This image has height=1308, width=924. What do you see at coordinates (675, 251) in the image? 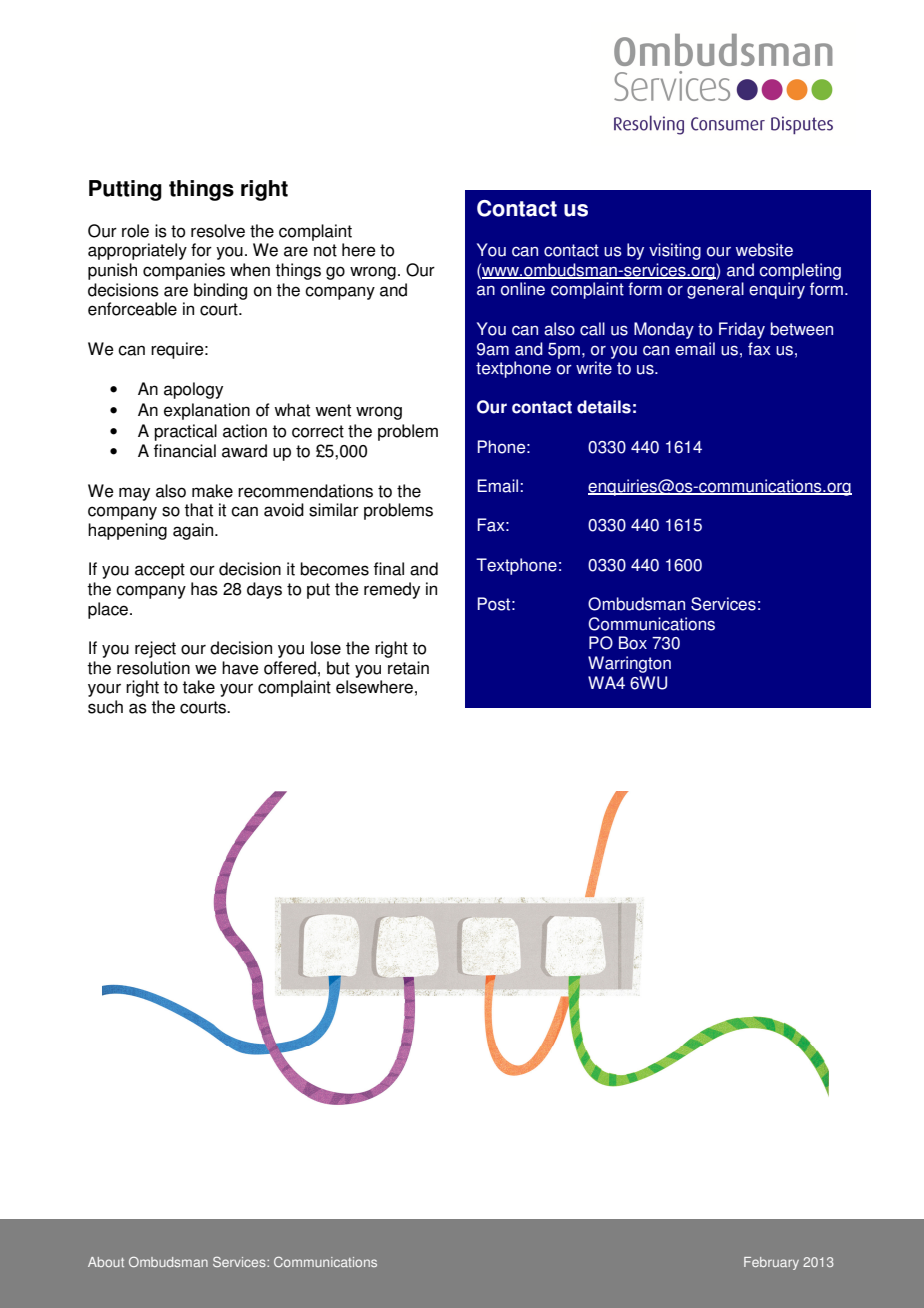
I see `visiting` at bounding box center [675, 251].
